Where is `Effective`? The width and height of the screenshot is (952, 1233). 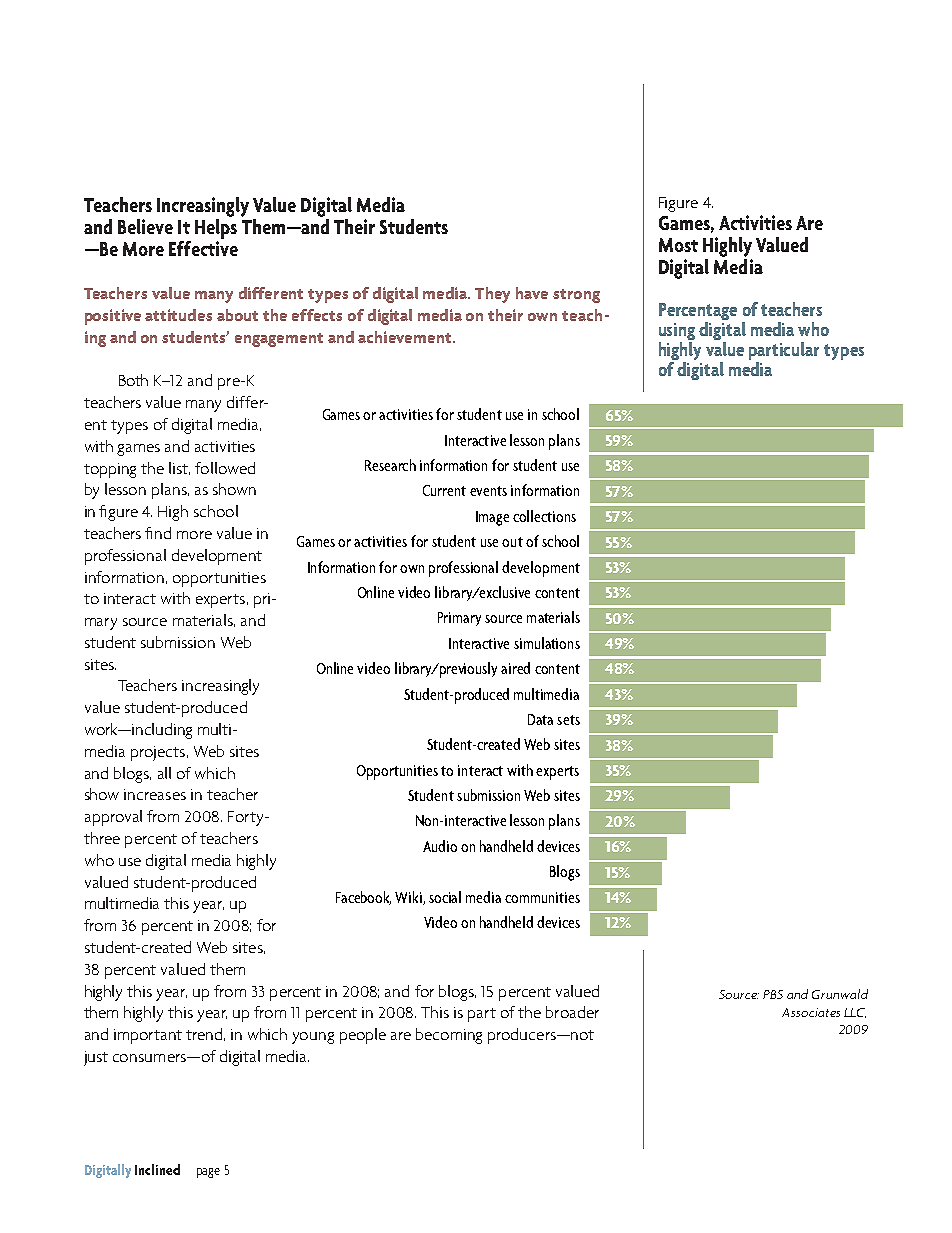 Effective is located at coordinates (203, 247).
